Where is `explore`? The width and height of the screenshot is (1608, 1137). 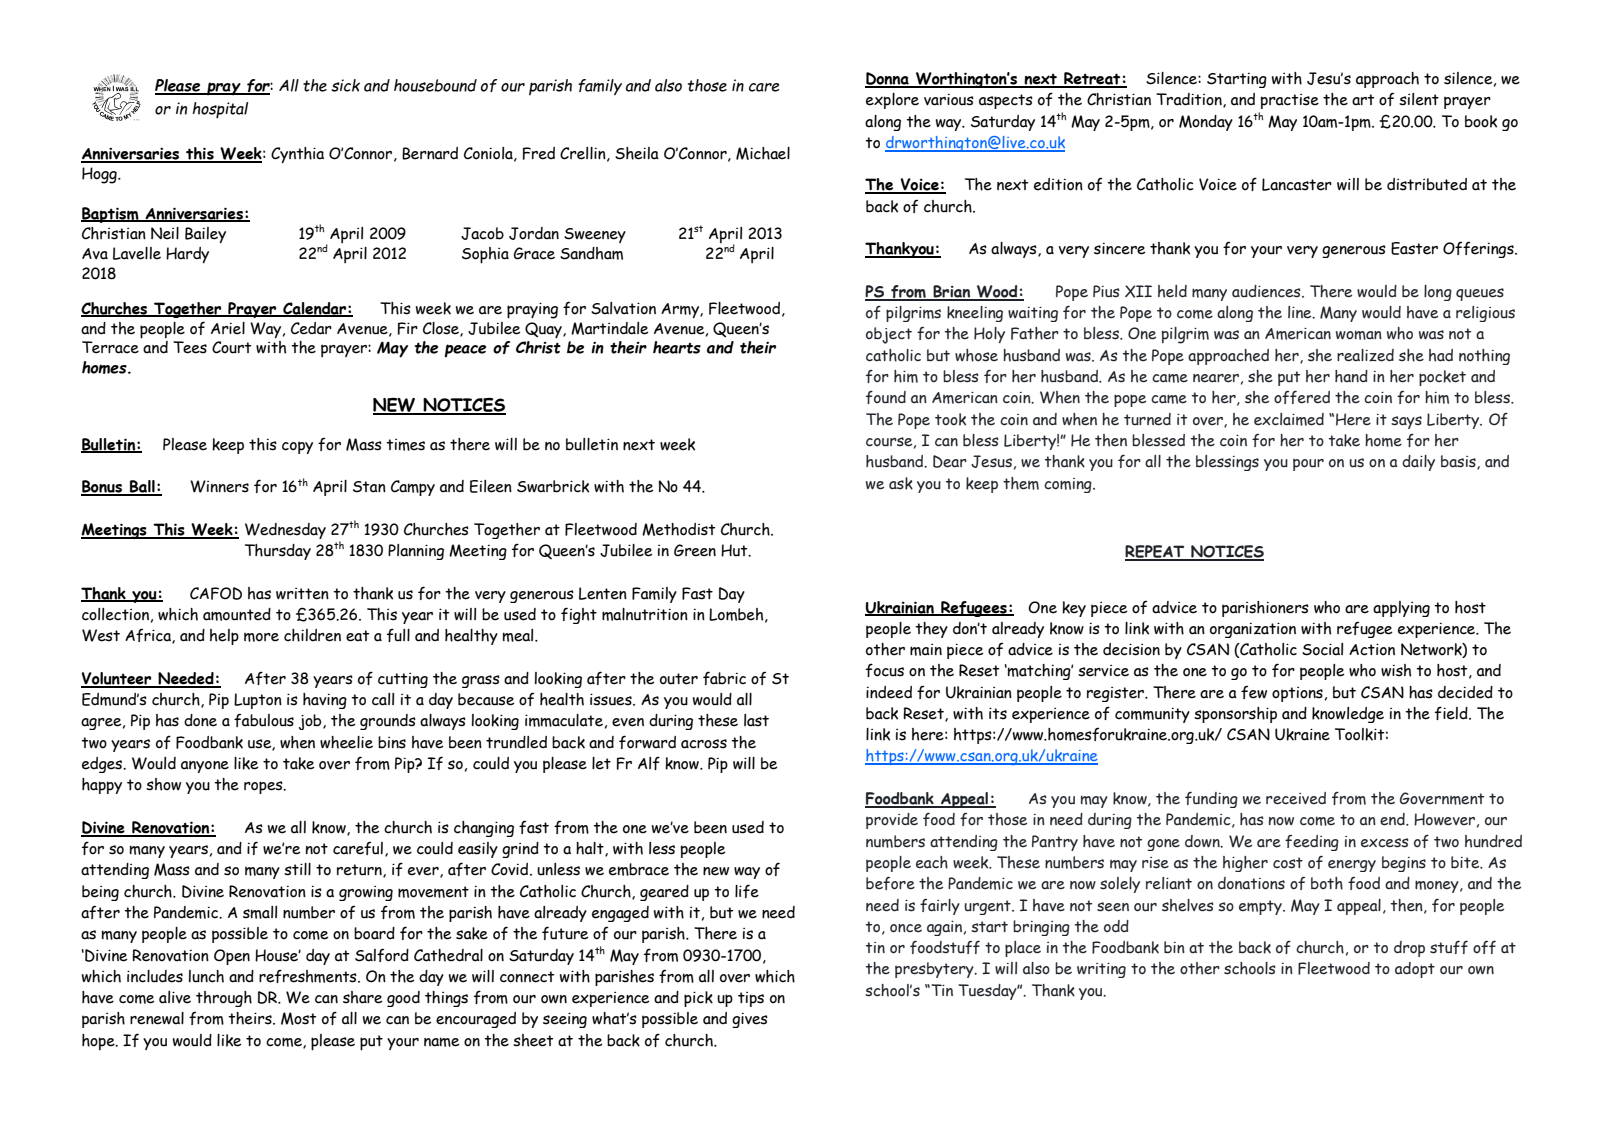 explore is located at coordinates (892, 101).
